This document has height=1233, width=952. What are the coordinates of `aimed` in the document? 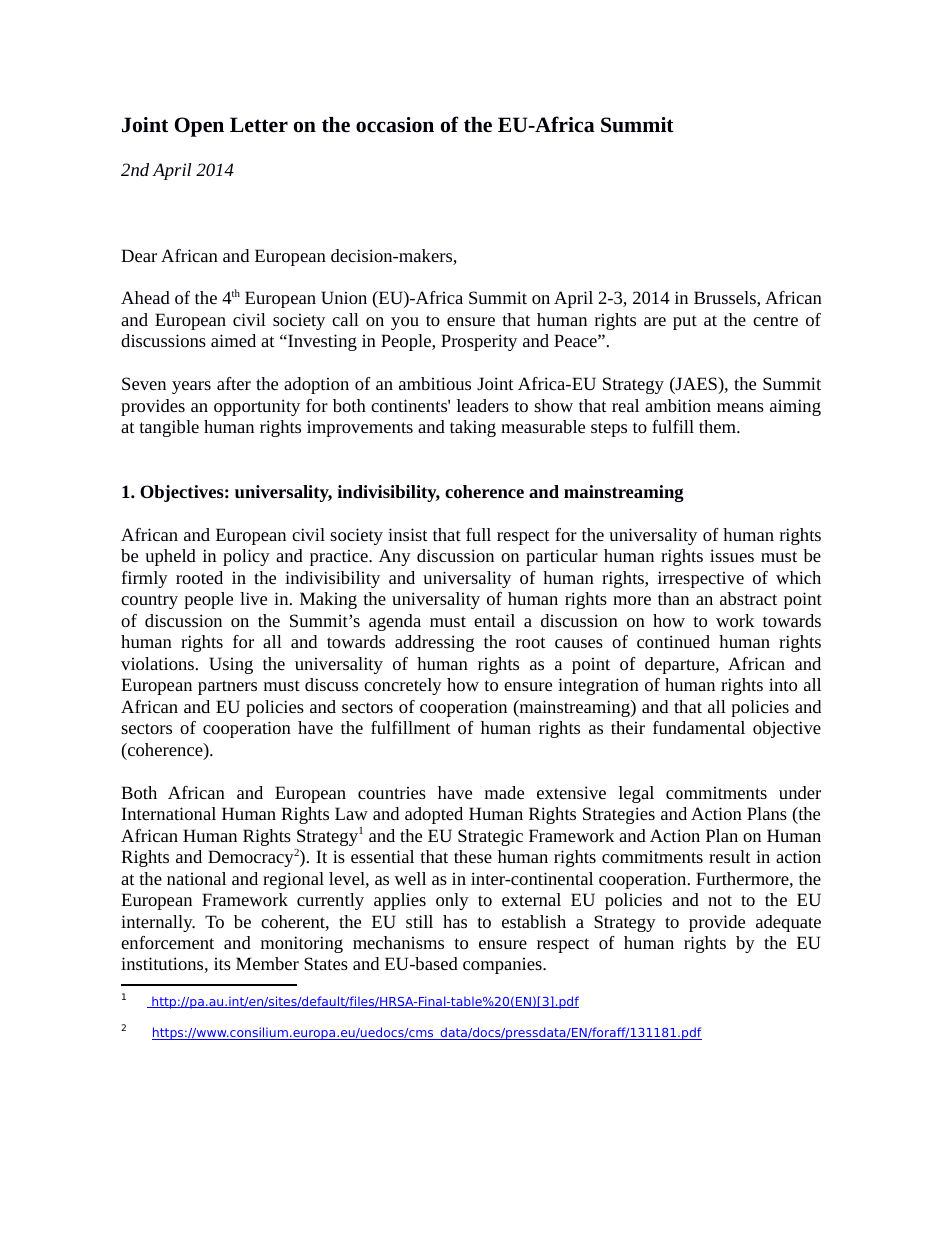 It's located at (233, 340).
